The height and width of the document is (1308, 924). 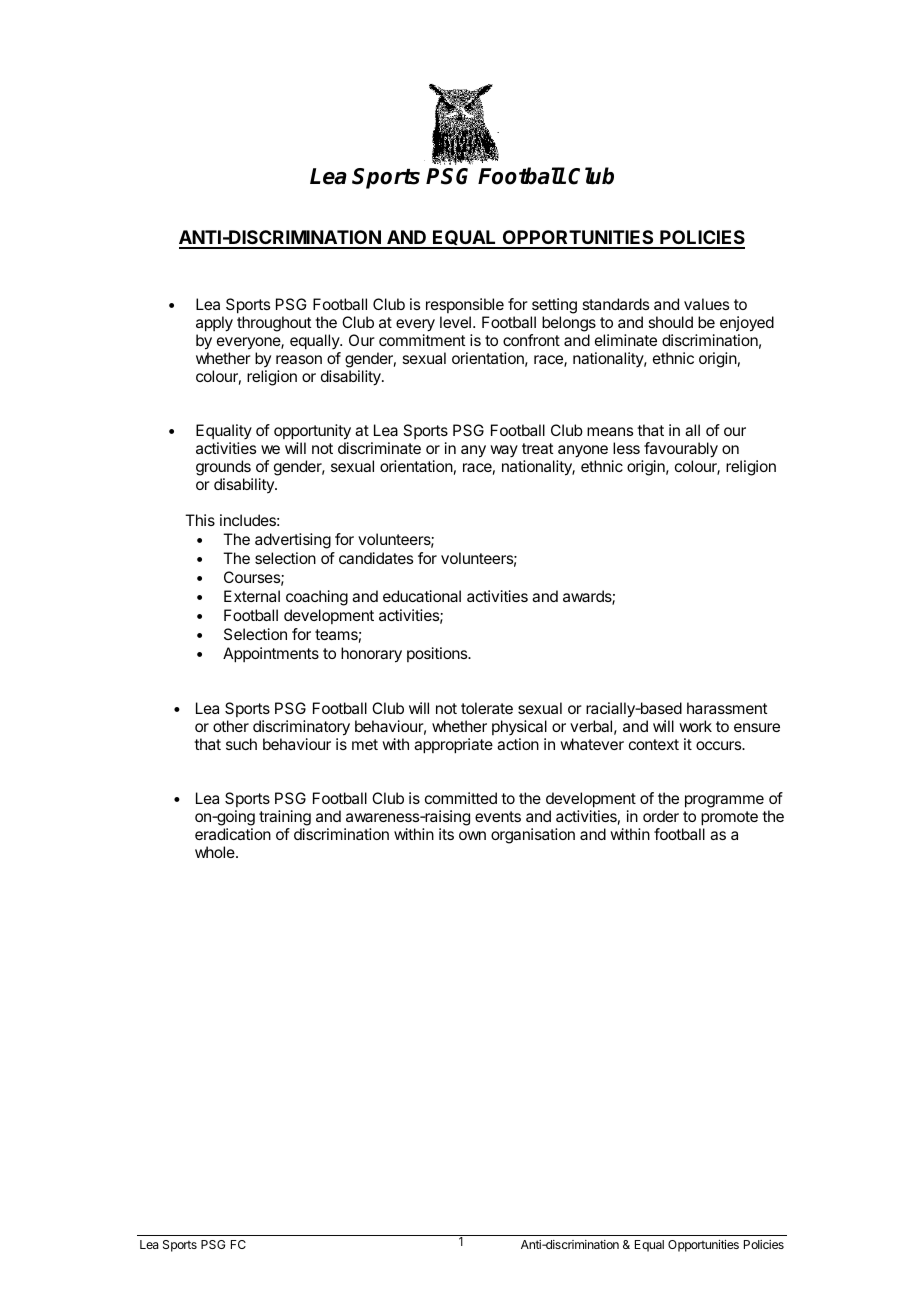 What do you see at coordinates (233, 834) in the document?
I see `eradication` at bounding box center [233, 834].
